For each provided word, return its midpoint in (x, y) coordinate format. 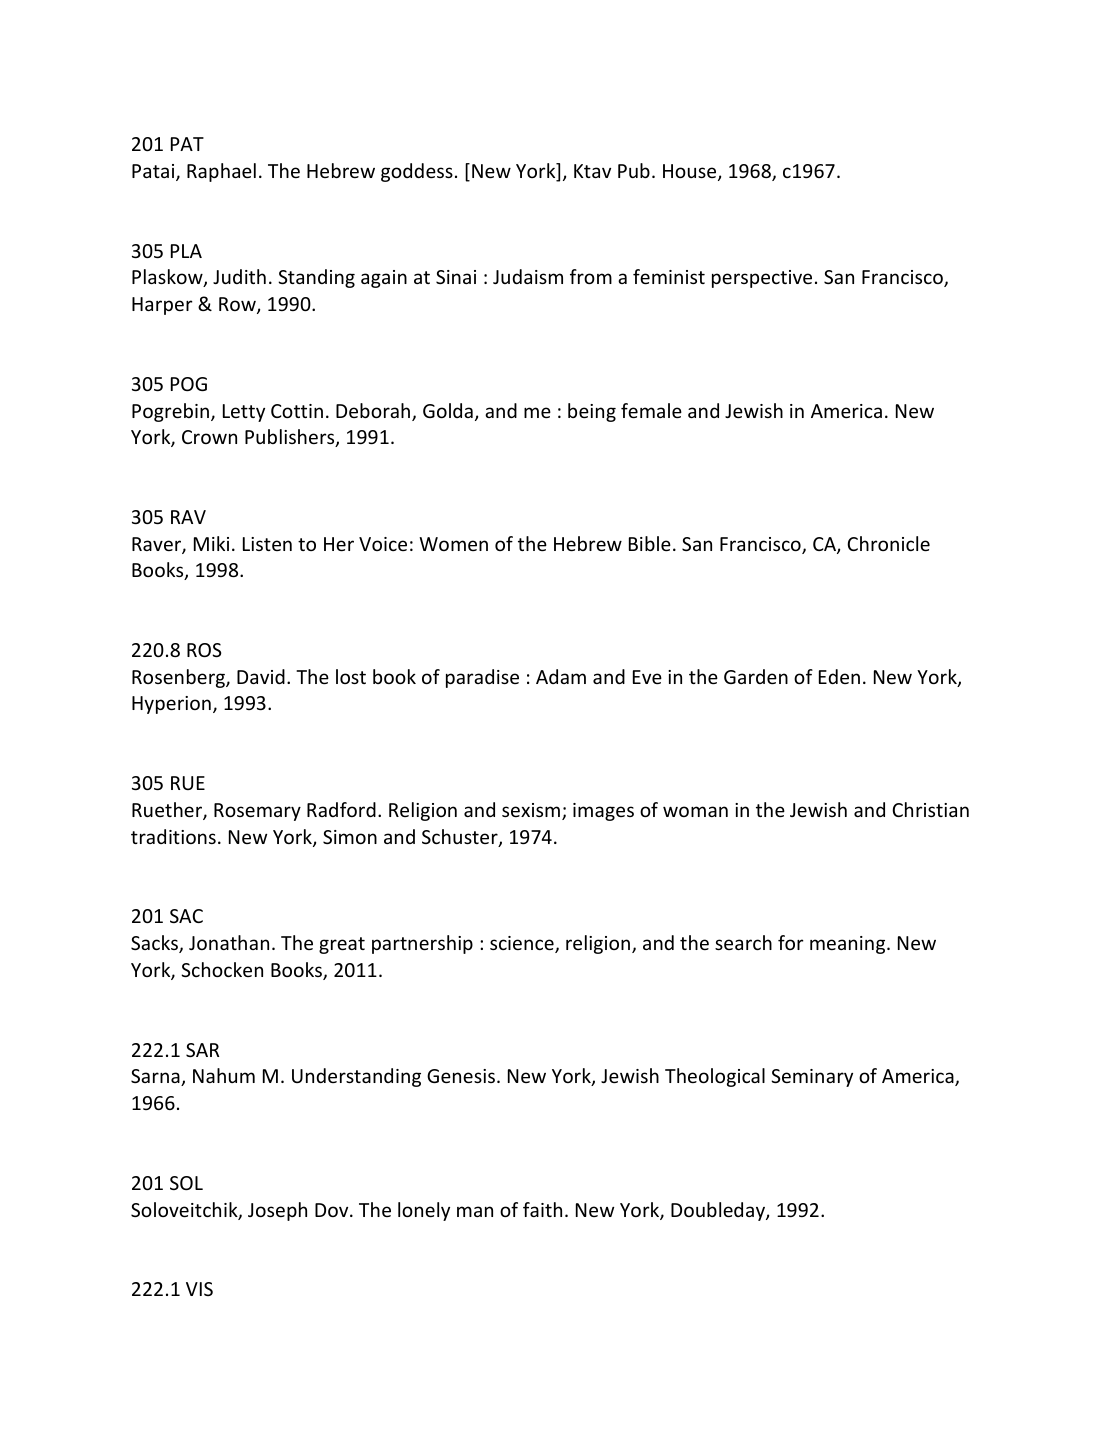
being (592, 412)
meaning (849, 945)
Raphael (221, 172)
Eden (839, 676)
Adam (561, 676)
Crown (209, 437)
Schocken (222, 969)
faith (542, 1209)
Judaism (528, 276)
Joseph (277, 1211)
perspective (762, 279)
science (523, 944)
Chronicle (888, 543)
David (261, 676)
